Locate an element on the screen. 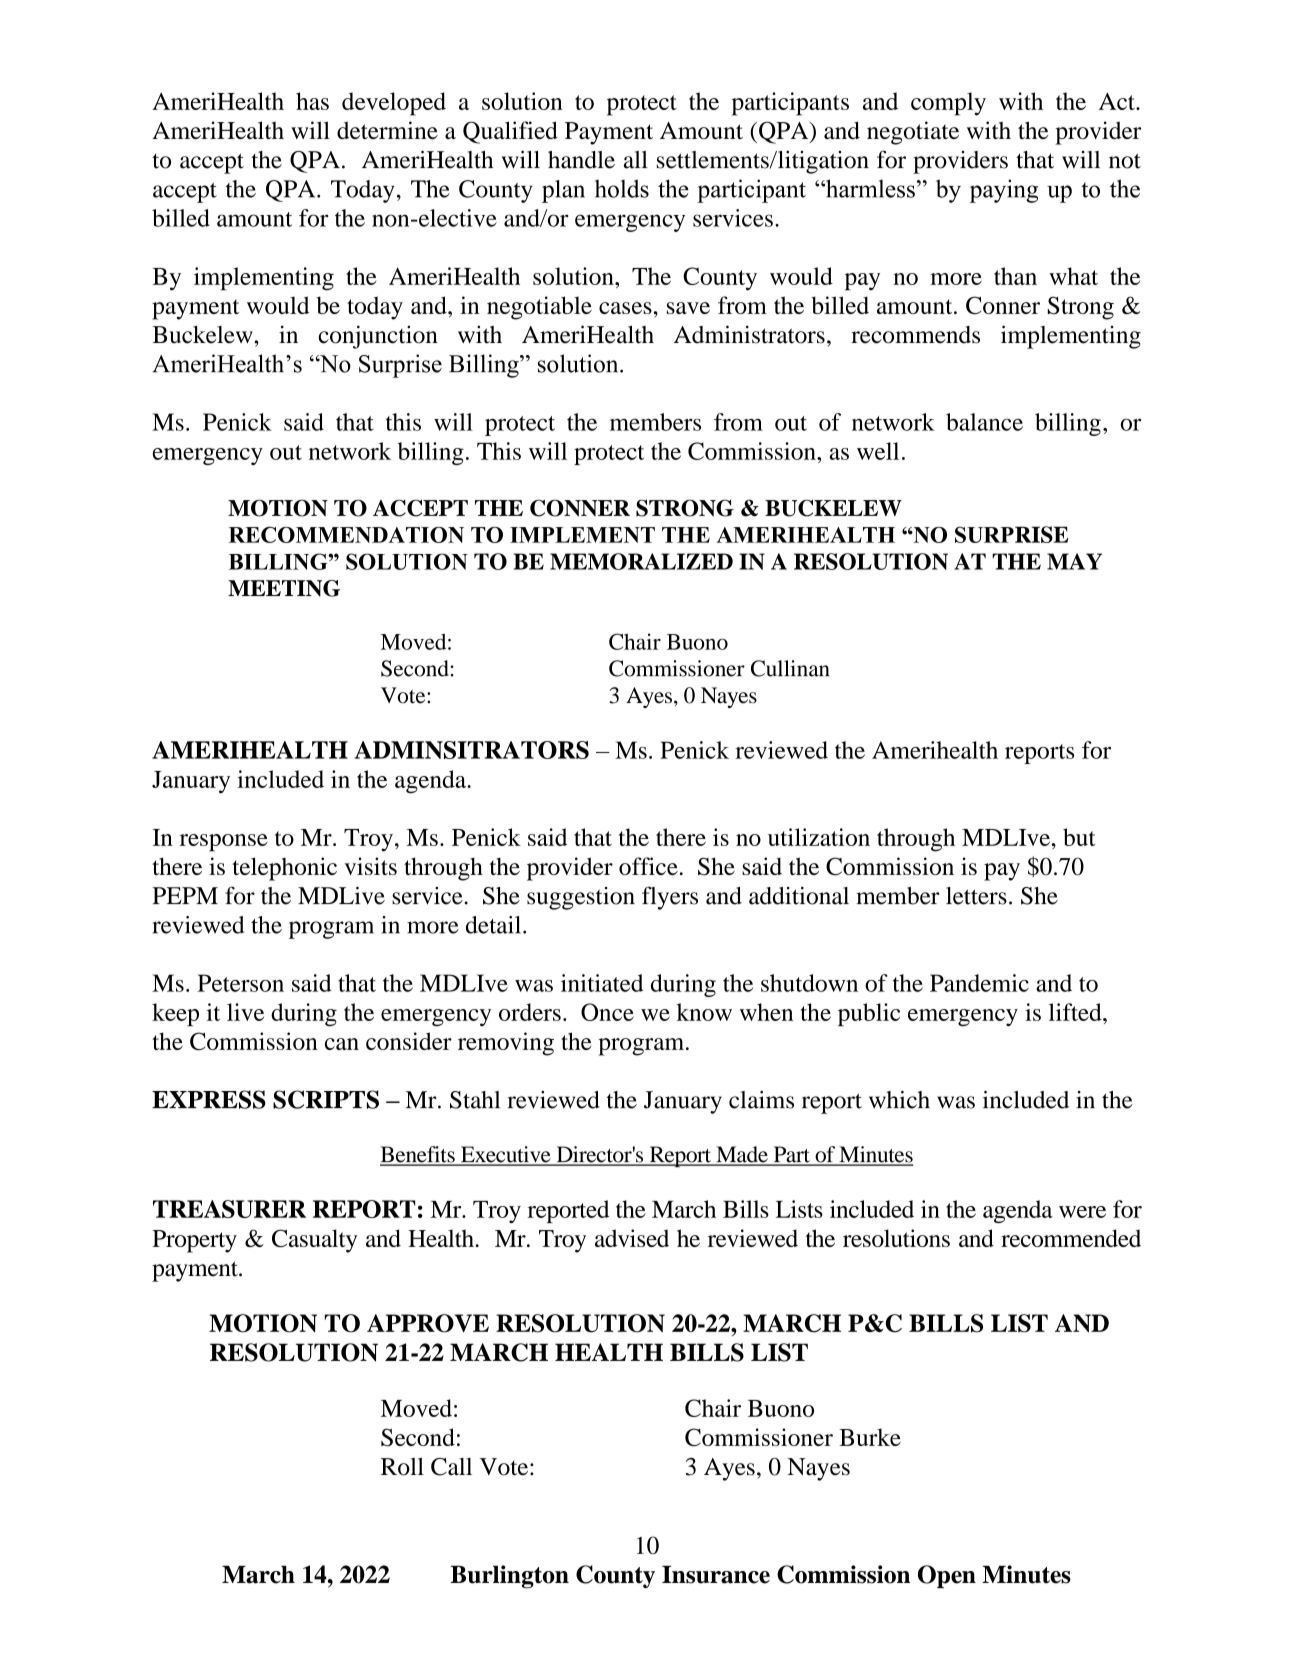  holds is located at coordinates (622, 188).
